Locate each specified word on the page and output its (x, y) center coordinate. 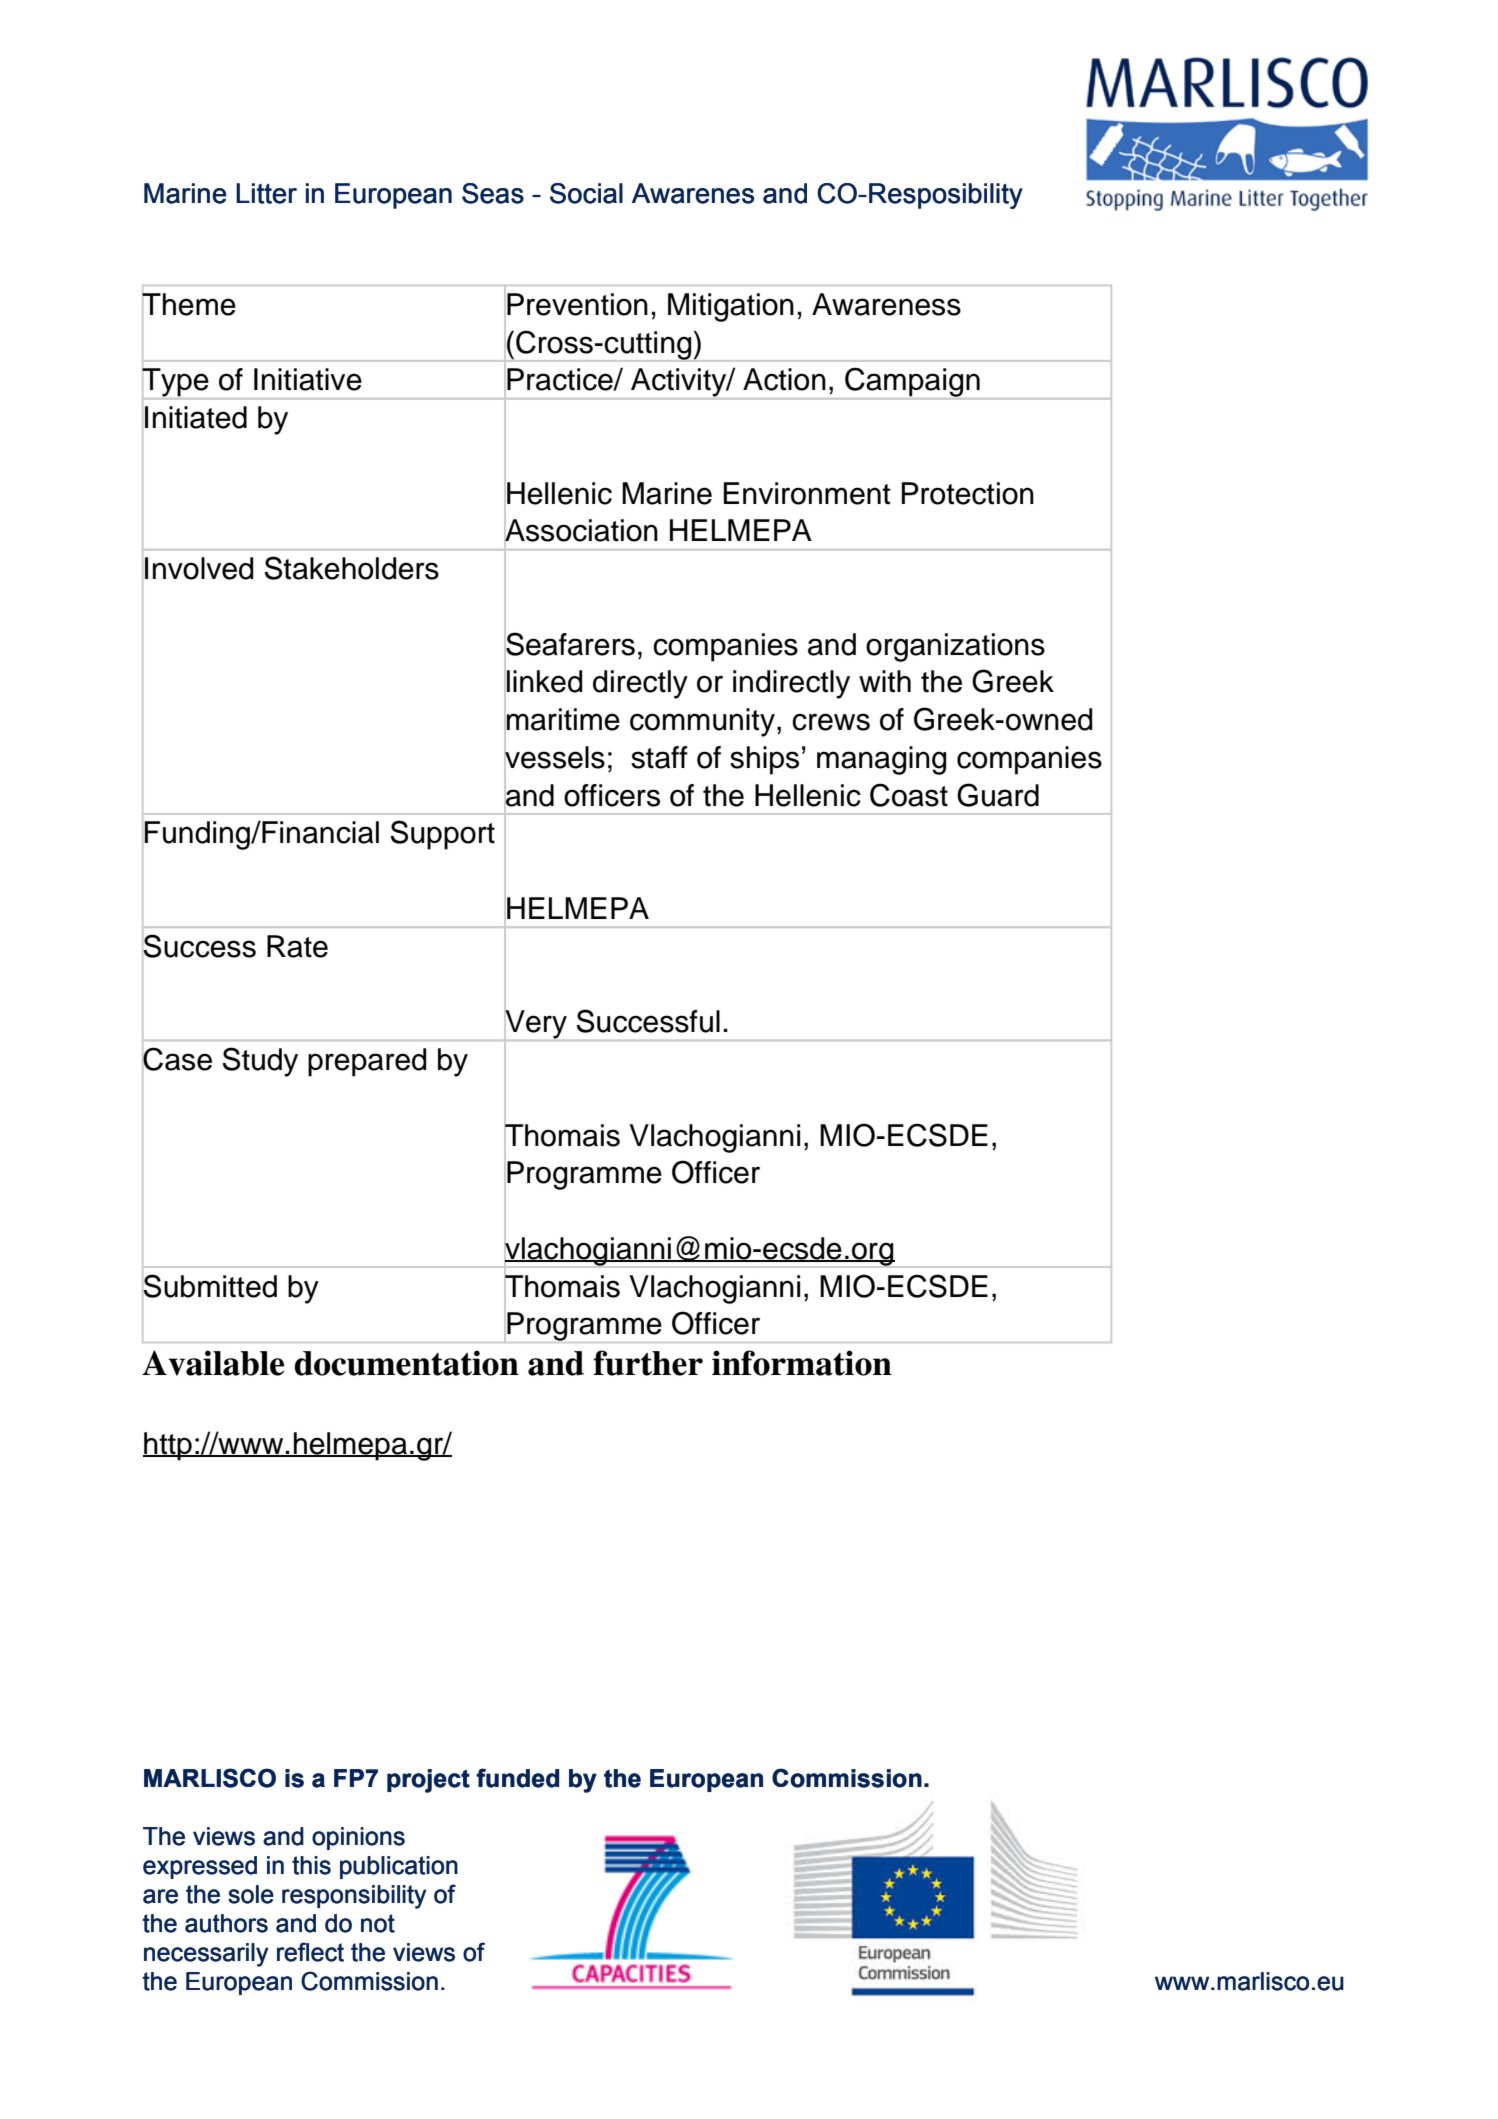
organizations (955, 647)
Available (213, 1363)
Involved (199, 568)
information (802, 1363)
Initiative (308, 379)
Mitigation (731, 307)
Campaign (912, 383)
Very (536, 1024)
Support (442, 835)
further (648, 1363)
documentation (406, 1363)
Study (260, 1062)
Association (581, 530)
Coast (909, 795)
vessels (554, 757)
